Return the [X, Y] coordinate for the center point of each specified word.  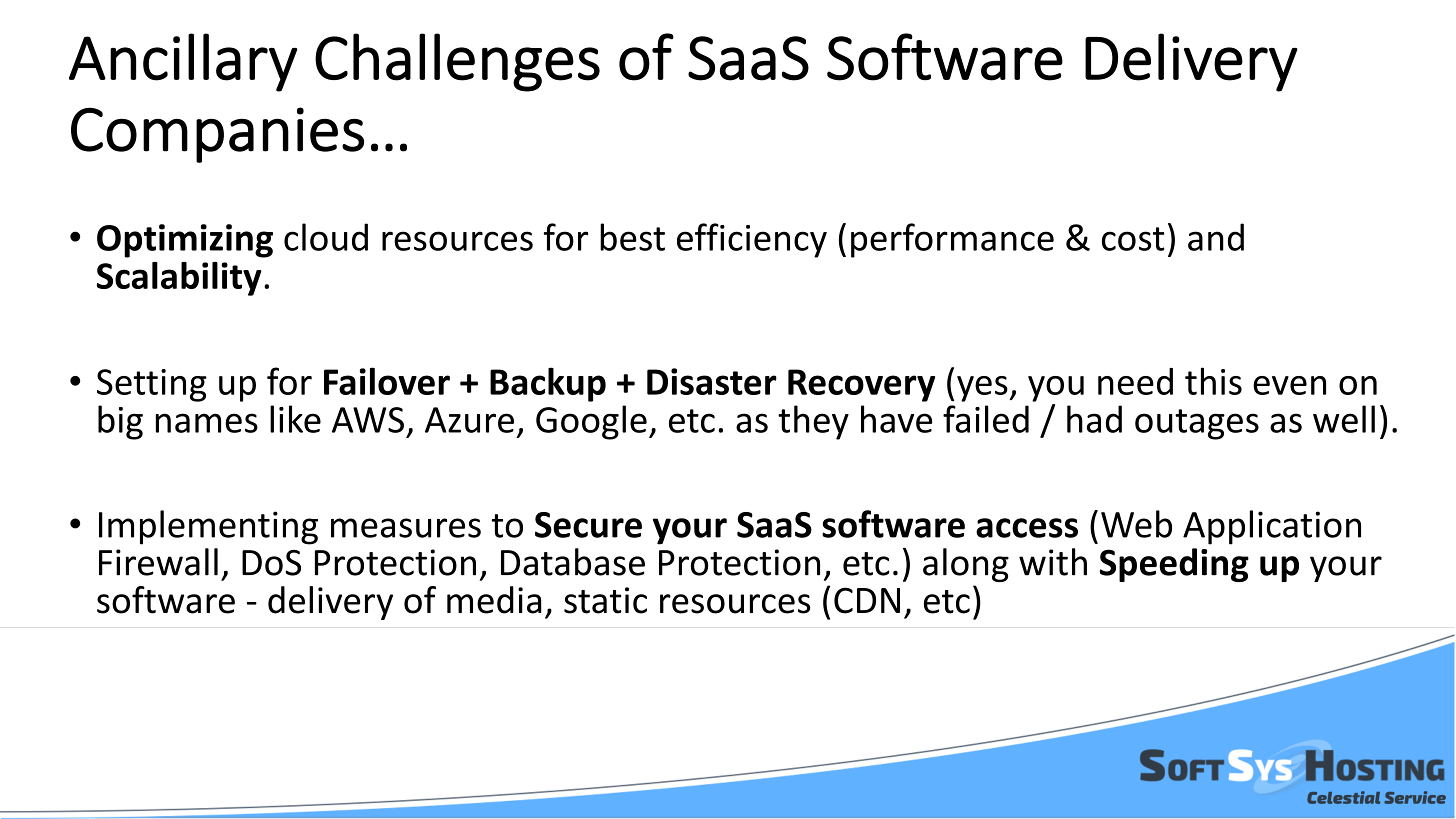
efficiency [752, 240]
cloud [326, 237]
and [1216, 237]
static [605, 600]
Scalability [179, 279]
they [813, 422]
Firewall [158, 562]
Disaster [712, 381]
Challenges [457, 62]
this [1213, 381]
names [207, 423]
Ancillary [183, 62]
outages [1197, 424]
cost [1133, 239]
